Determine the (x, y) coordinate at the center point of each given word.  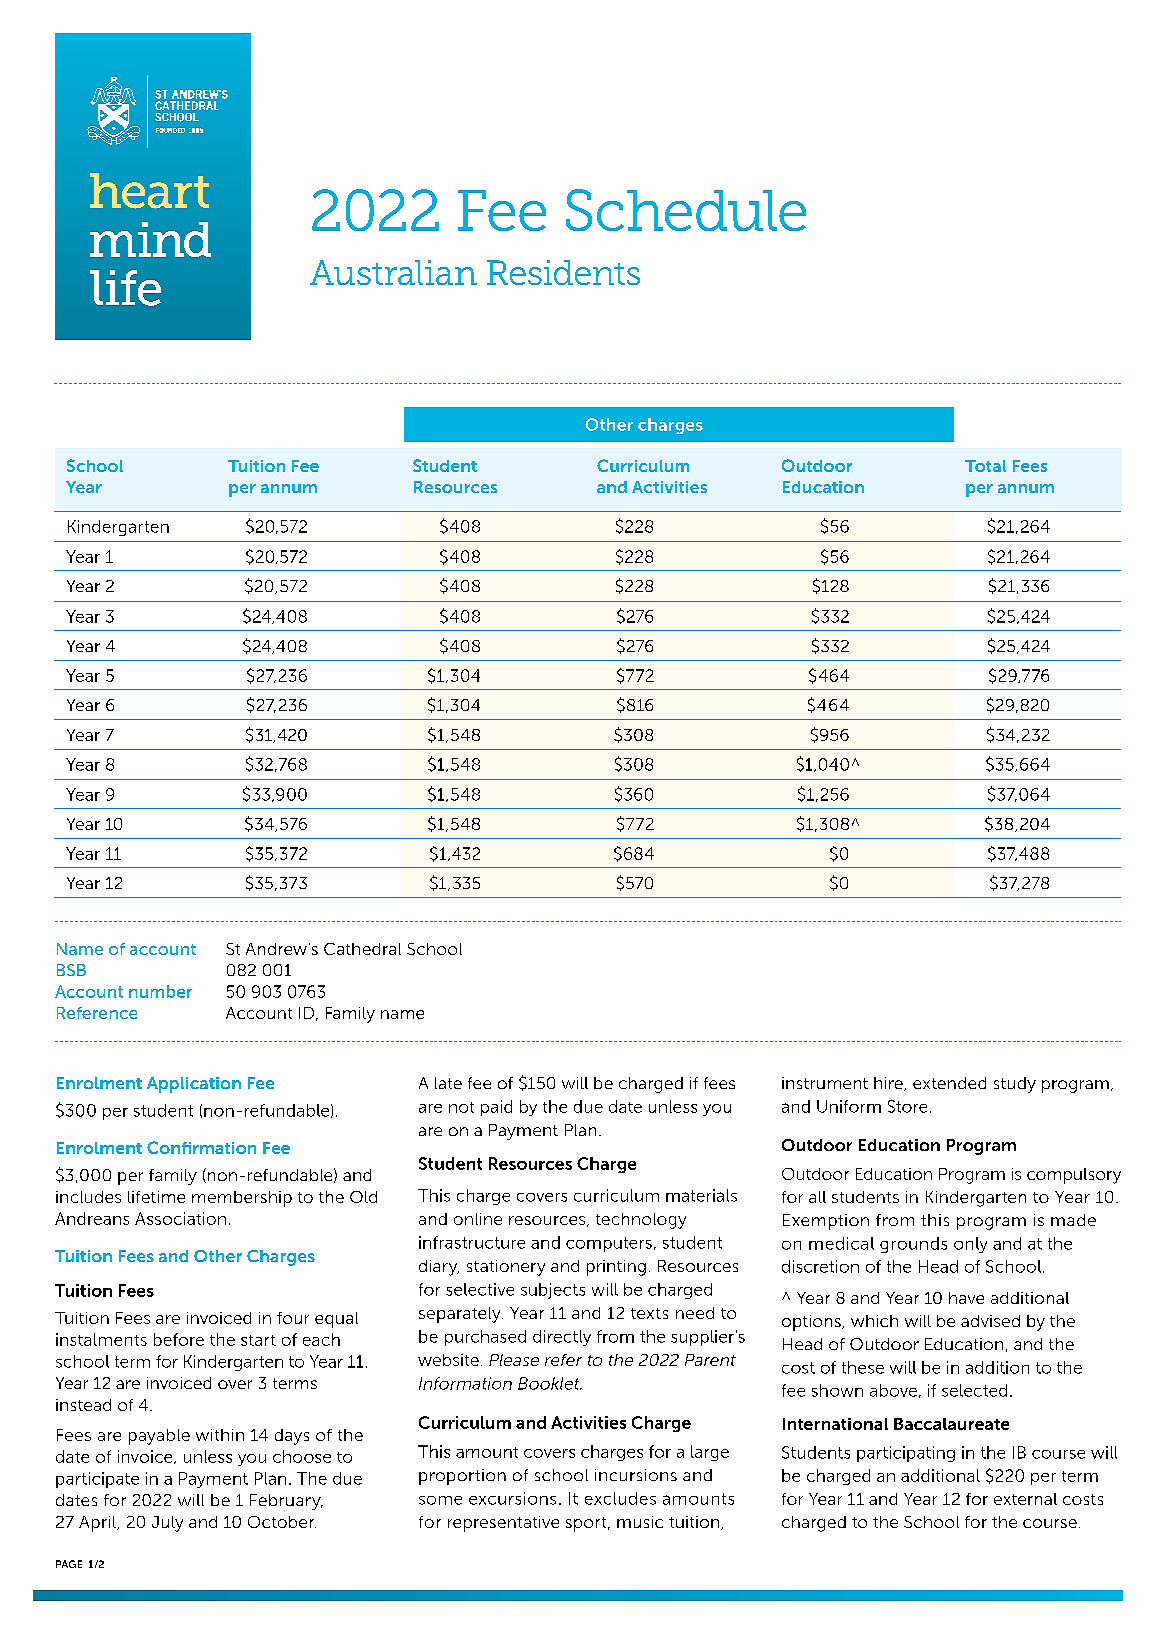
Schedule (686, 210)
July (167, 1524)
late (448, 1083)
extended (949, 1083)
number (160, 991)
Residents (563, 272)
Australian (393, 272)
